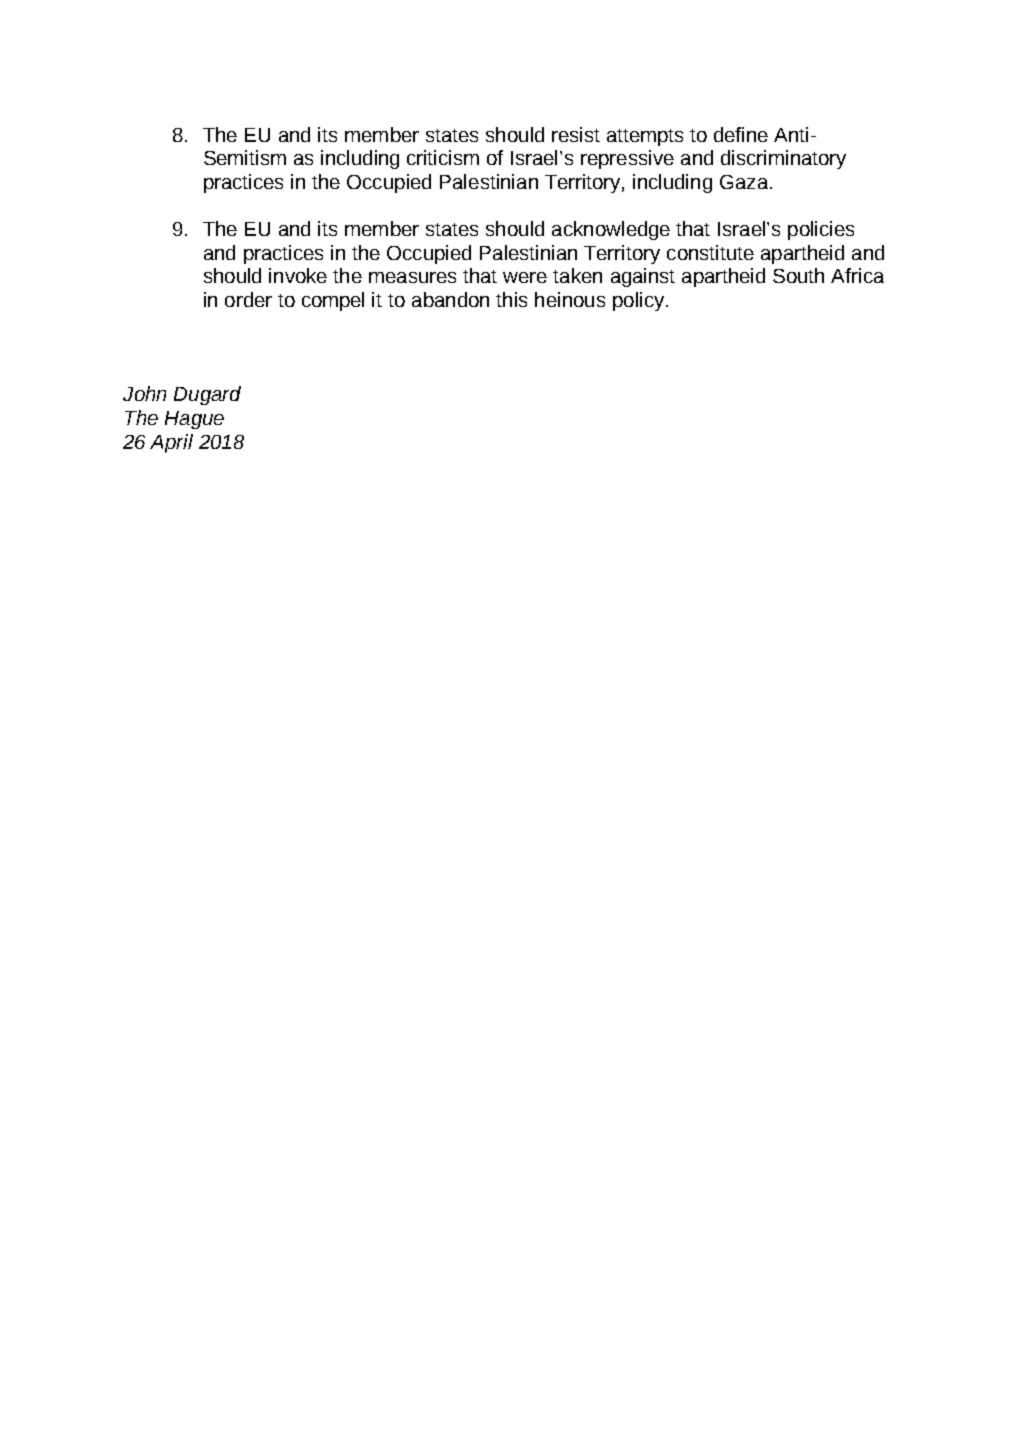 This document has height=1440, width=1018. What do you see at coordinates (741, 134) in the document?
I see `define` at bounding box center [741, 134].
